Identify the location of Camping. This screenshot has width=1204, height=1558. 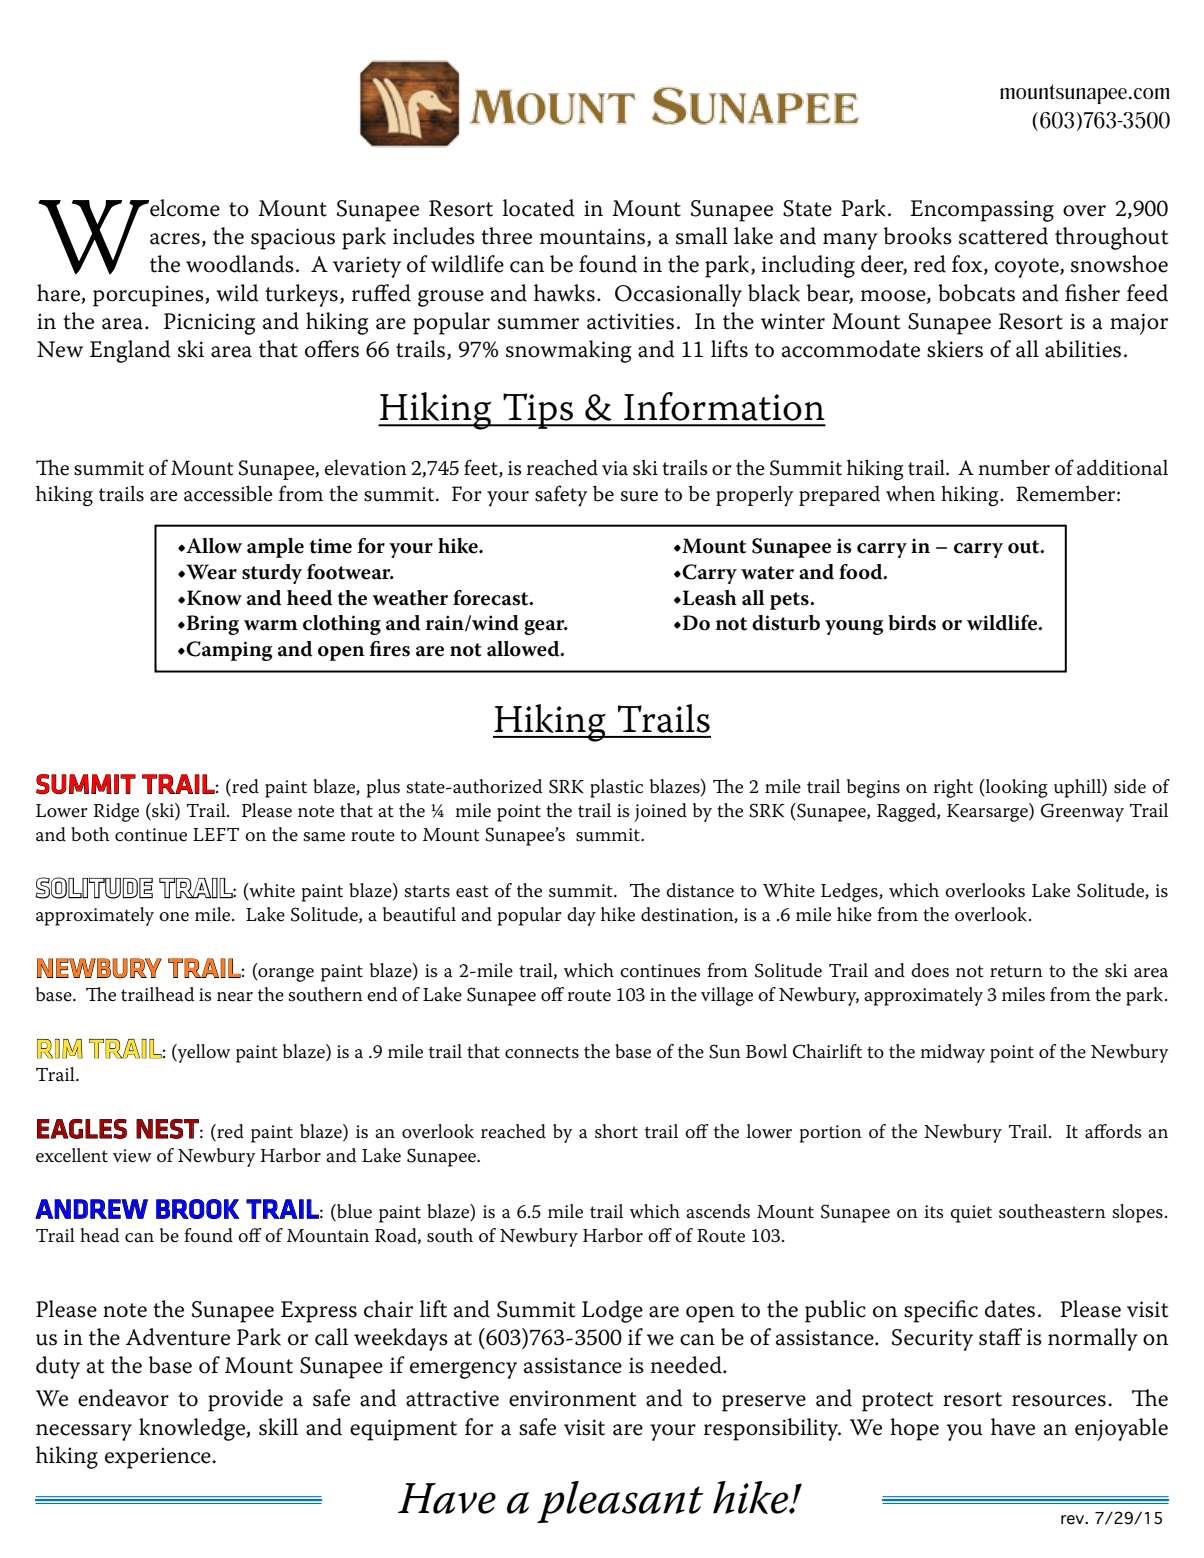
(229, 651).
